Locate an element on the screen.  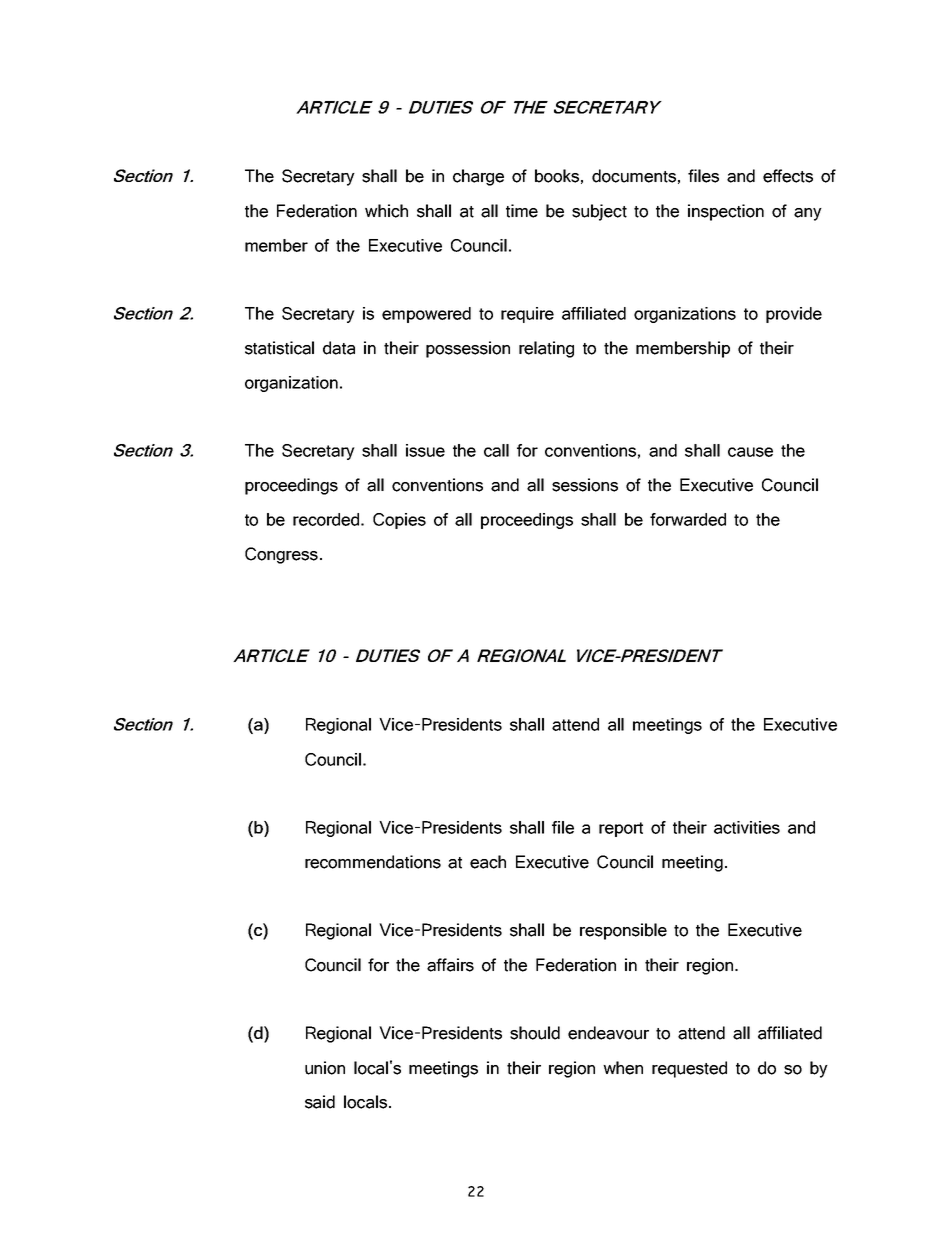
recommendations is located at coordinates (373, 862).
